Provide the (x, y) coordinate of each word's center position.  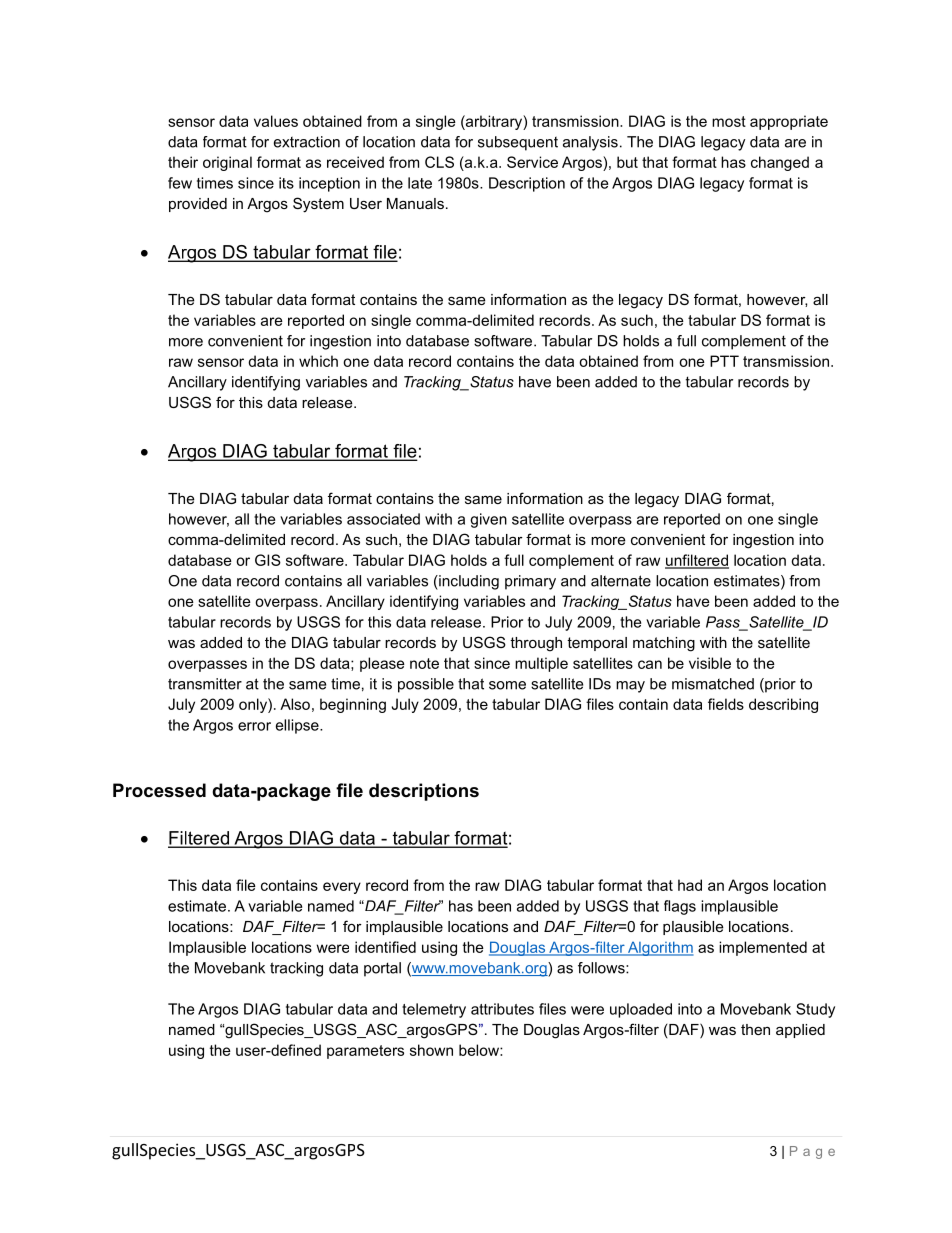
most (729, 121)
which (318, 361)
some (507, 685)
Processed (159, 790)
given (488, 520)
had (690, 885)
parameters (365, 1052)
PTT (724, 361)
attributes (502, 1009)
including (468, 582)
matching (664, 644)
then (755, 1029)
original (227, 163)
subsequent (518, 143)
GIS (268, 560)
